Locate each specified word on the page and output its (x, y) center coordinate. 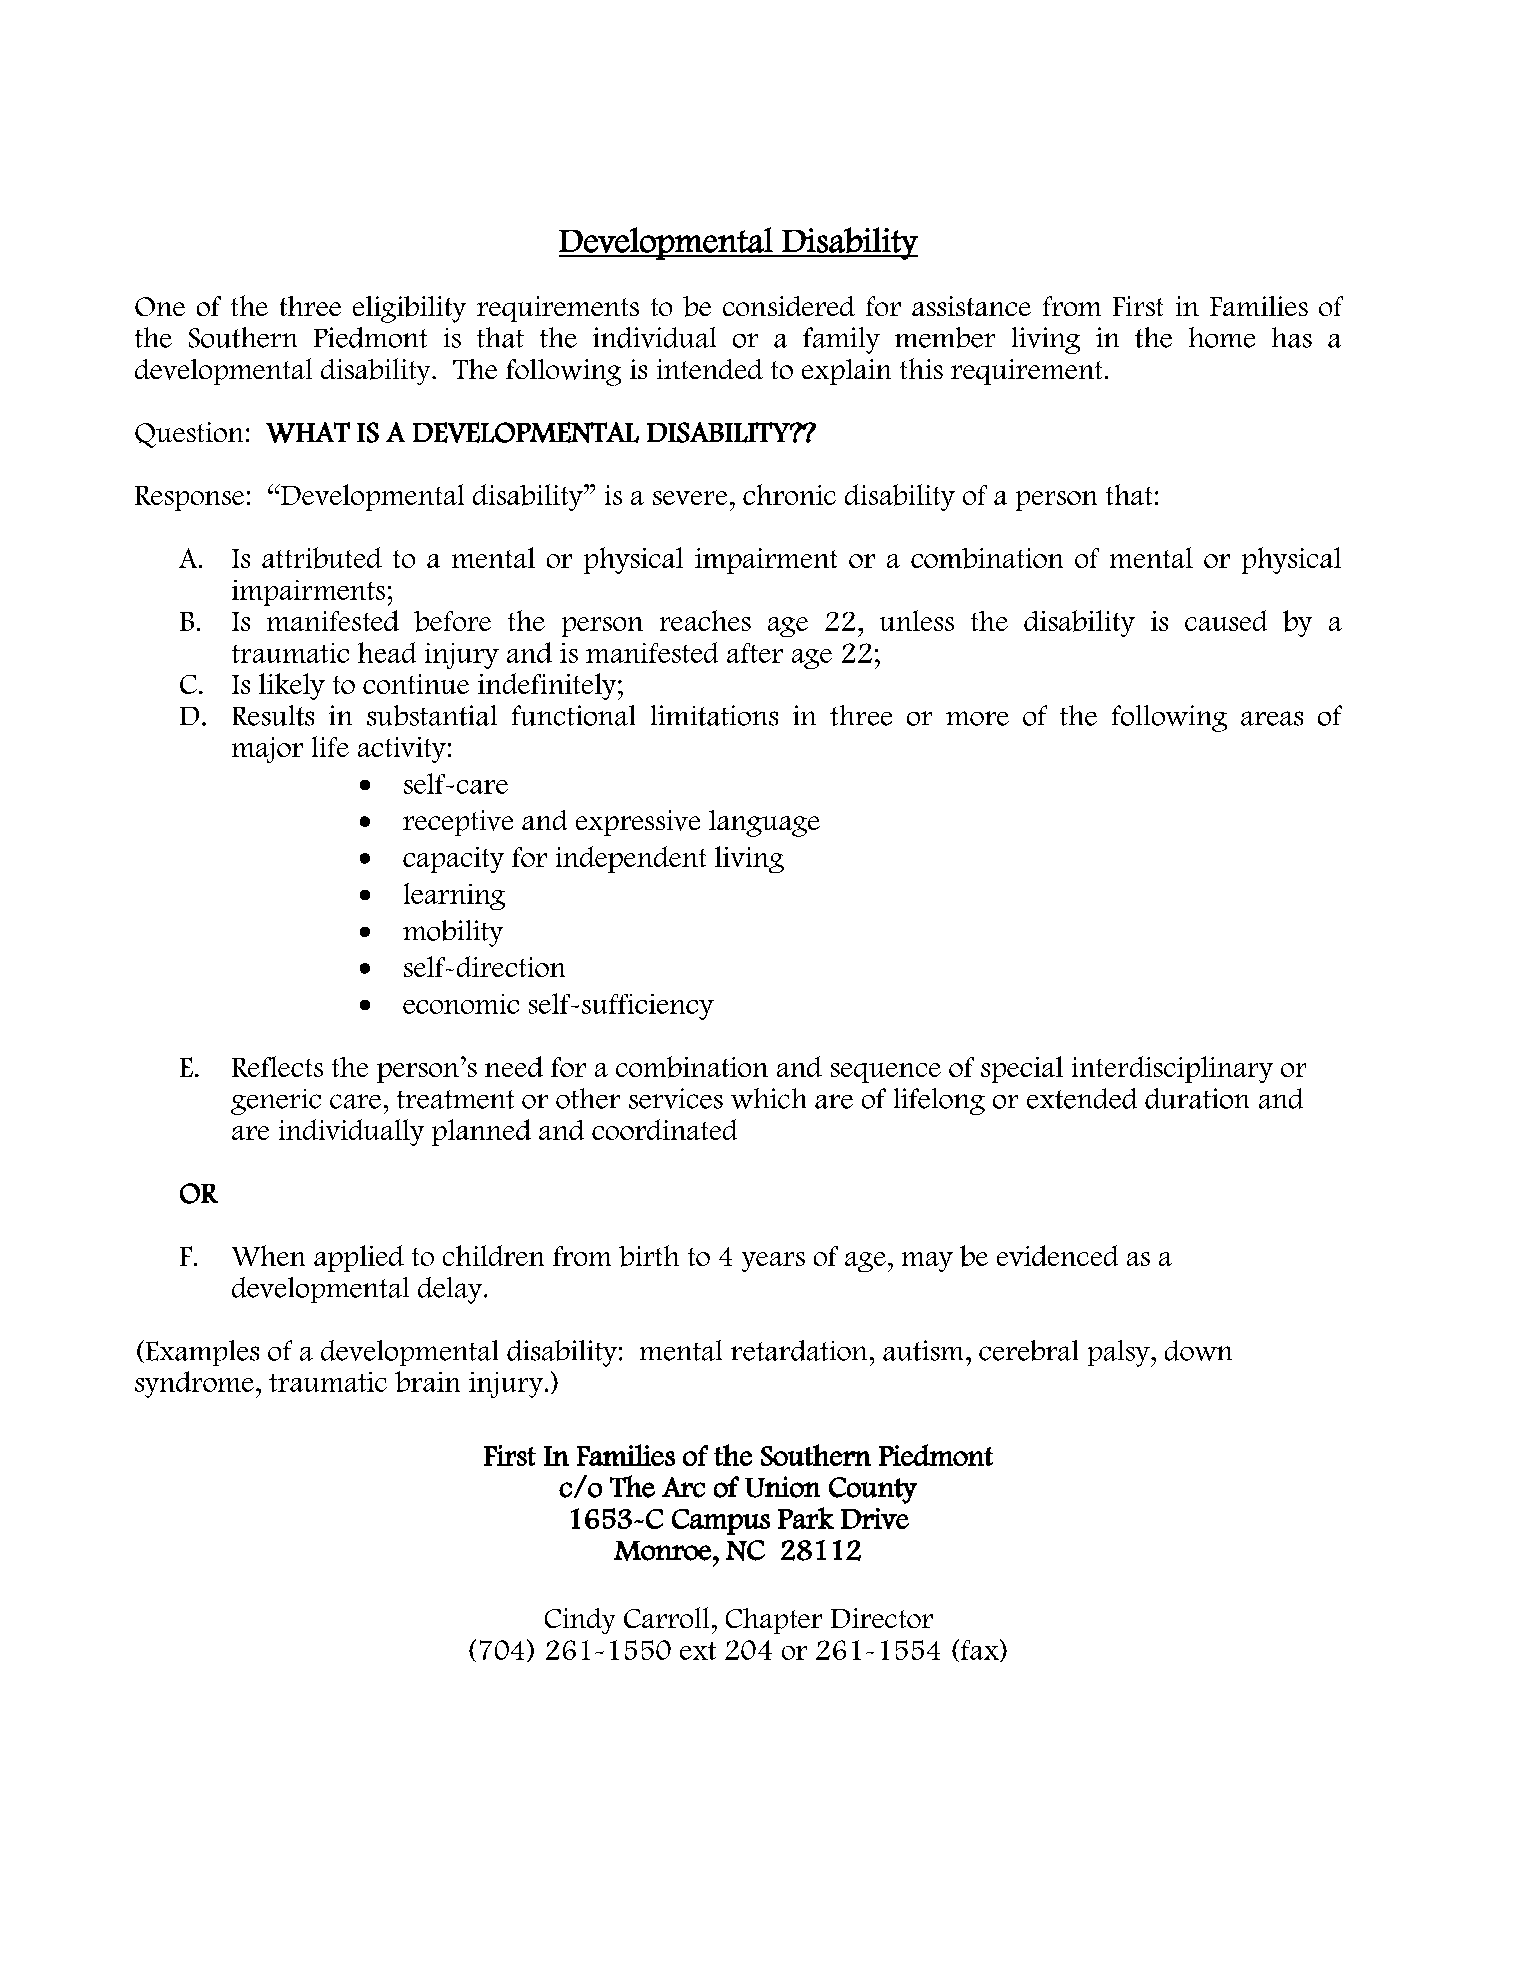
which (768, 1098)
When (268, 1255)
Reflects (277, 1066)
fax (979, 1650)
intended (710, 369)
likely (292, 686)
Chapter (774, 1621)
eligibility (409, 309)
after (755, 653)
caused (1226, 620)
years (773, 1262)
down (1198, 1350)
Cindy (580, 1621)
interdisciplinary (1172, 1069)
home (1222, 337)
